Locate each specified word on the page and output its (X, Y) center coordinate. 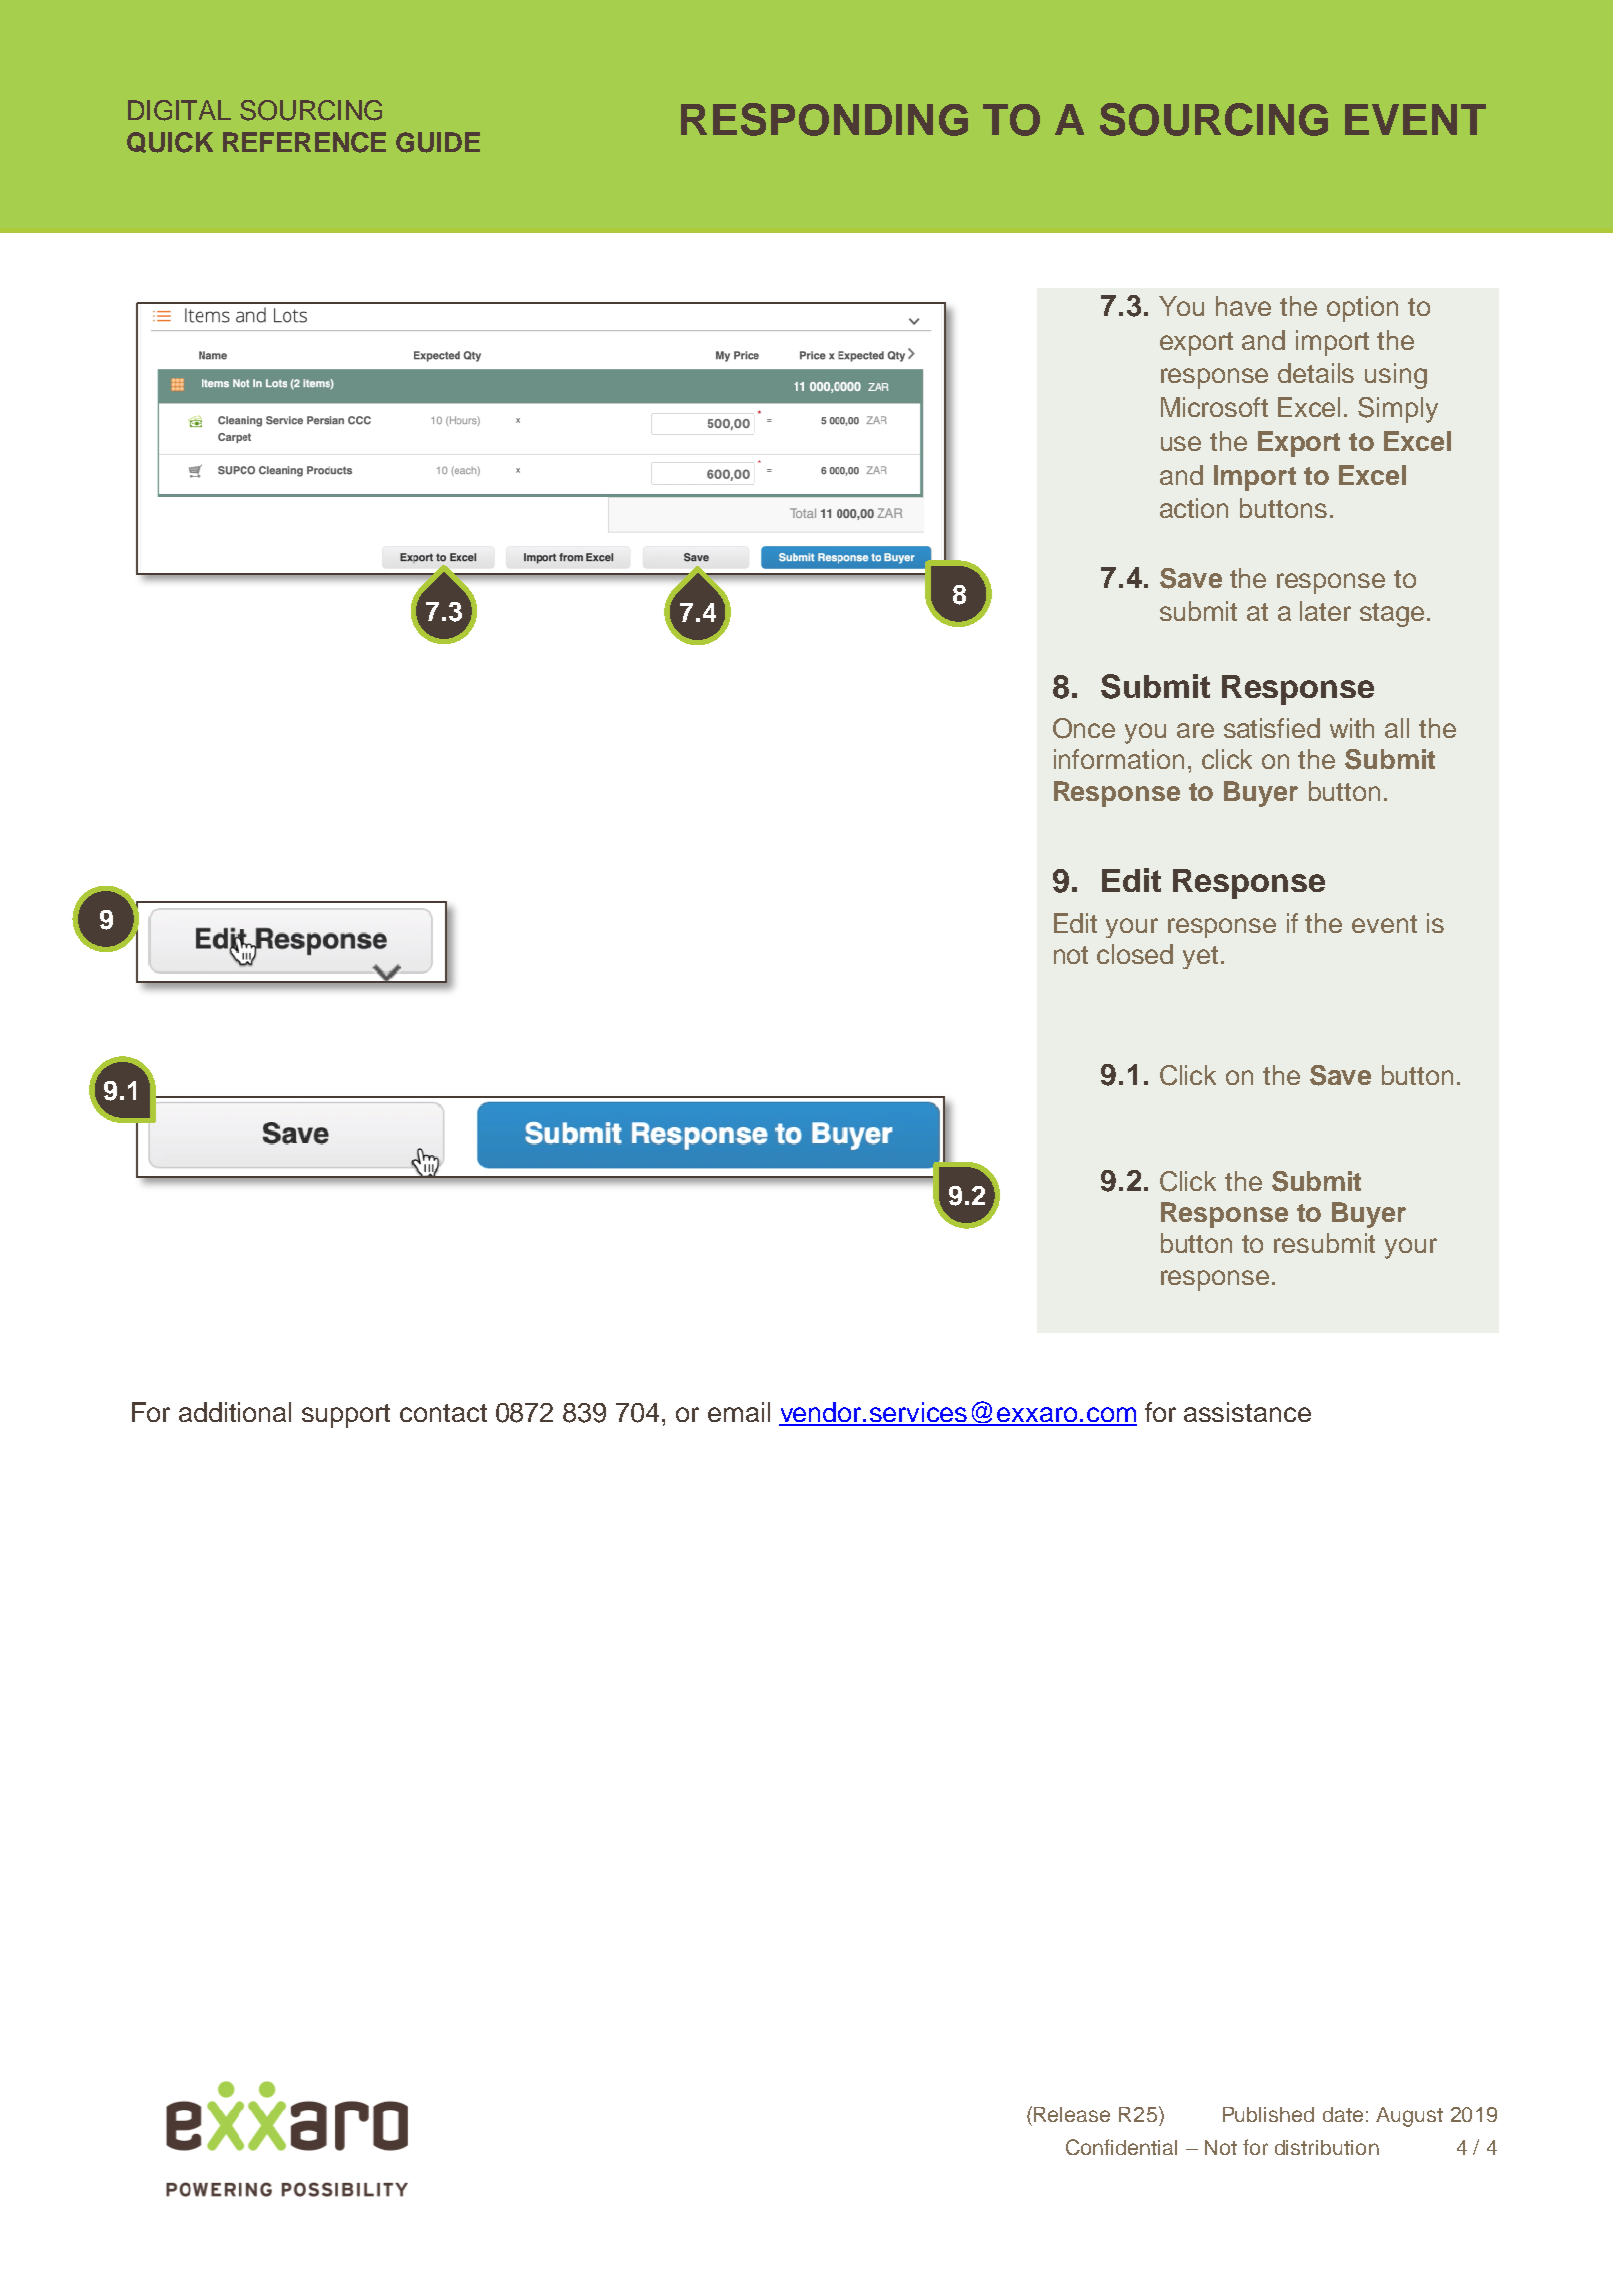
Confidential (1121, 2147)
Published (1268, 2114)
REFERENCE (304, 142)
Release (1072, 2114)
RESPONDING (824, 119)
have (1243, 306)
